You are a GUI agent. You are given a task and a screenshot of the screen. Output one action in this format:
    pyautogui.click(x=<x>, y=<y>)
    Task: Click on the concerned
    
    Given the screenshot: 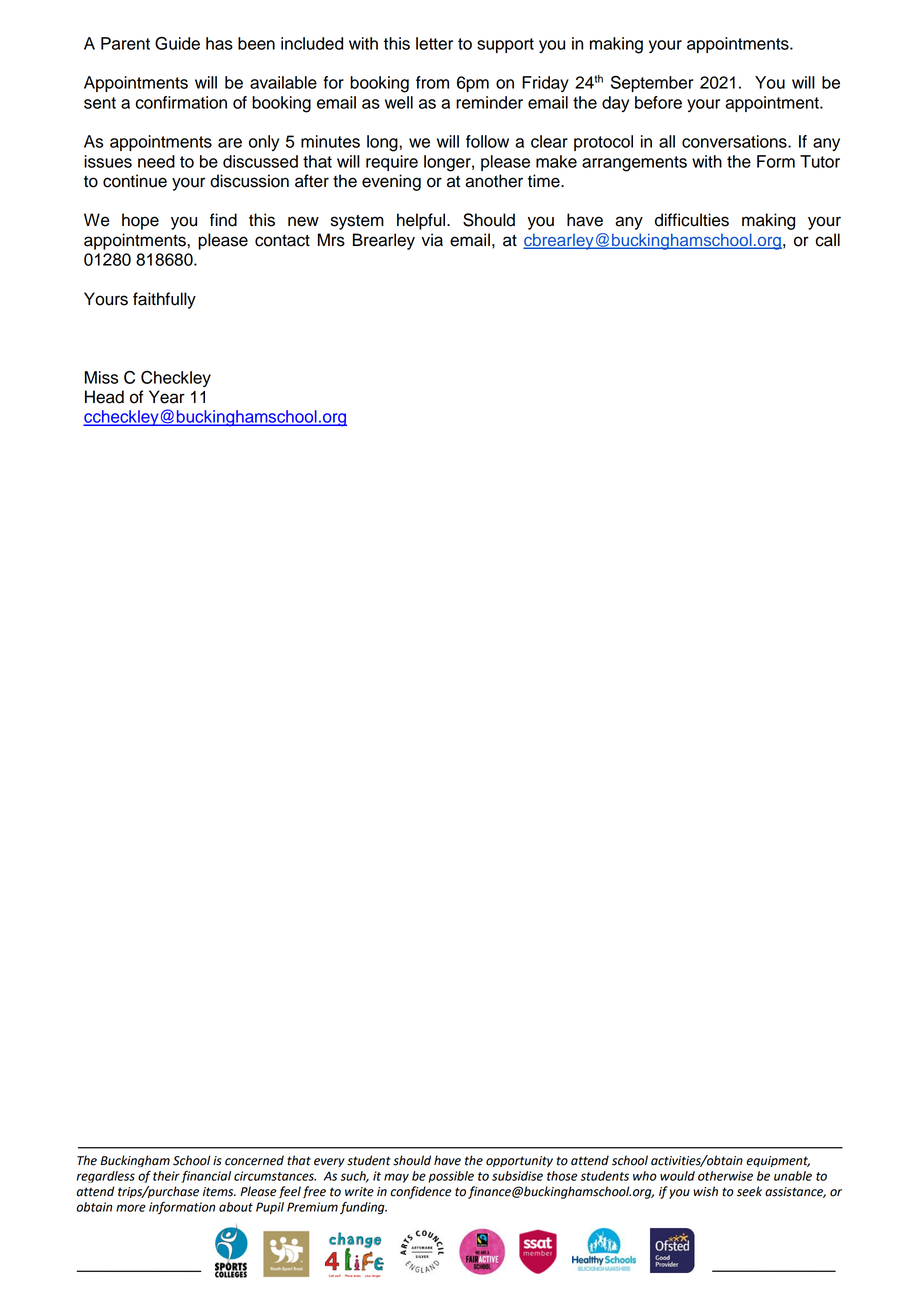 What is the action you would take?
    pyautogui.click(x=254, y=1160)
